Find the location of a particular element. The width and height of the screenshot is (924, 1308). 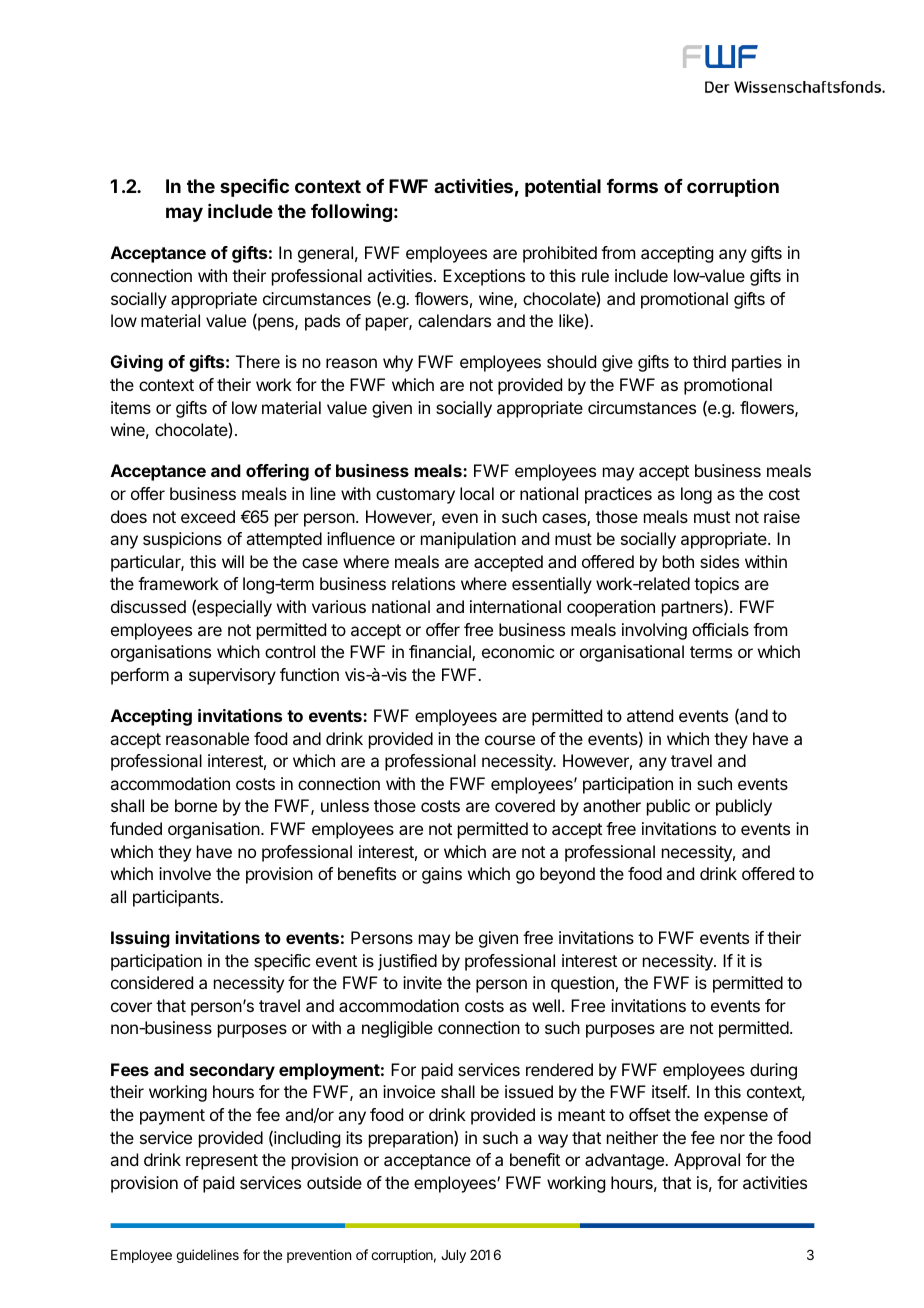

course is located at coordinates (510, 740).
